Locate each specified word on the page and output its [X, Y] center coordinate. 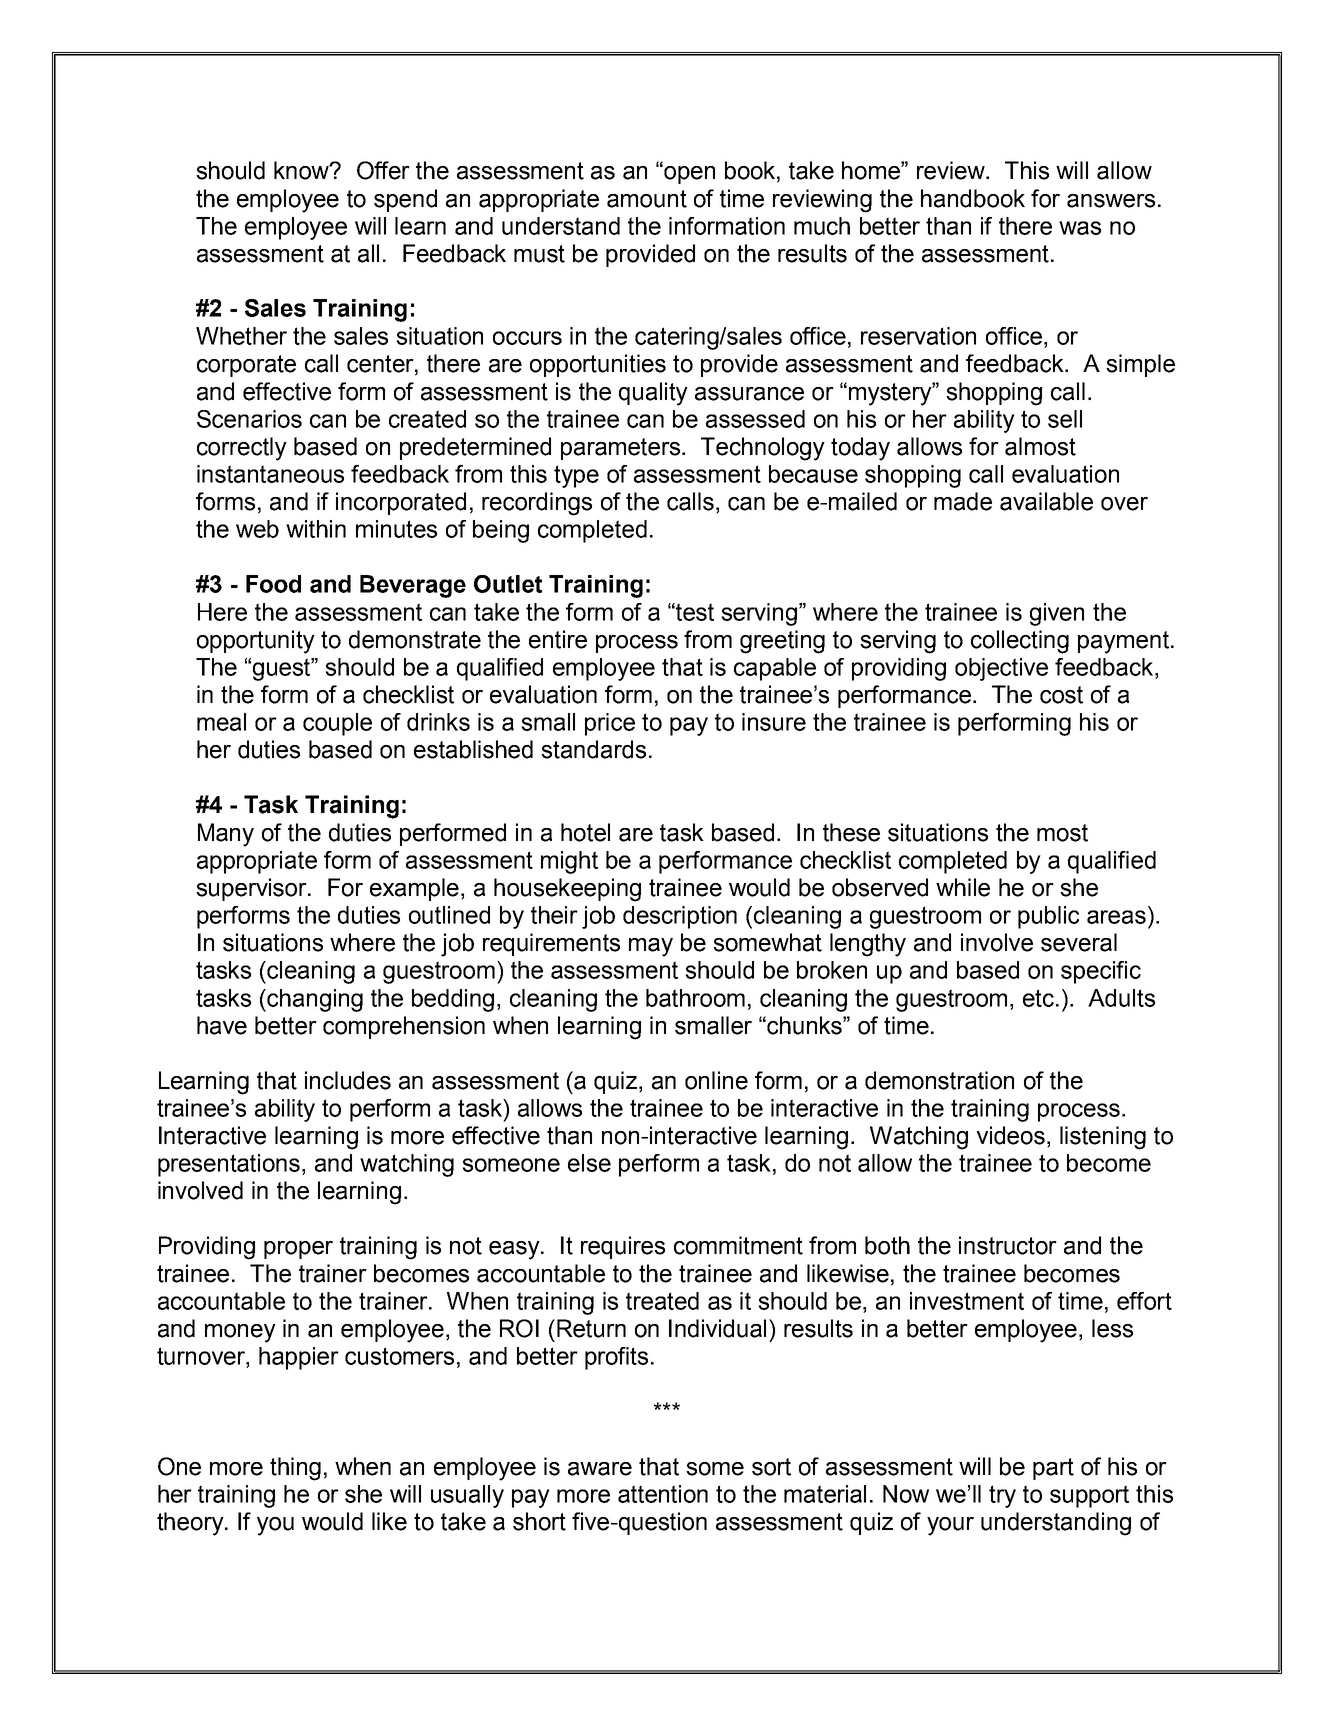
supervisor [252, 889]
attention [663, 1494]
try [1002, 1496]
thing [295, 1469]
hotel [585, 832]
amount [647, 199]
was [1080, 228]
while [963, 887]
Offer [383, 170]
